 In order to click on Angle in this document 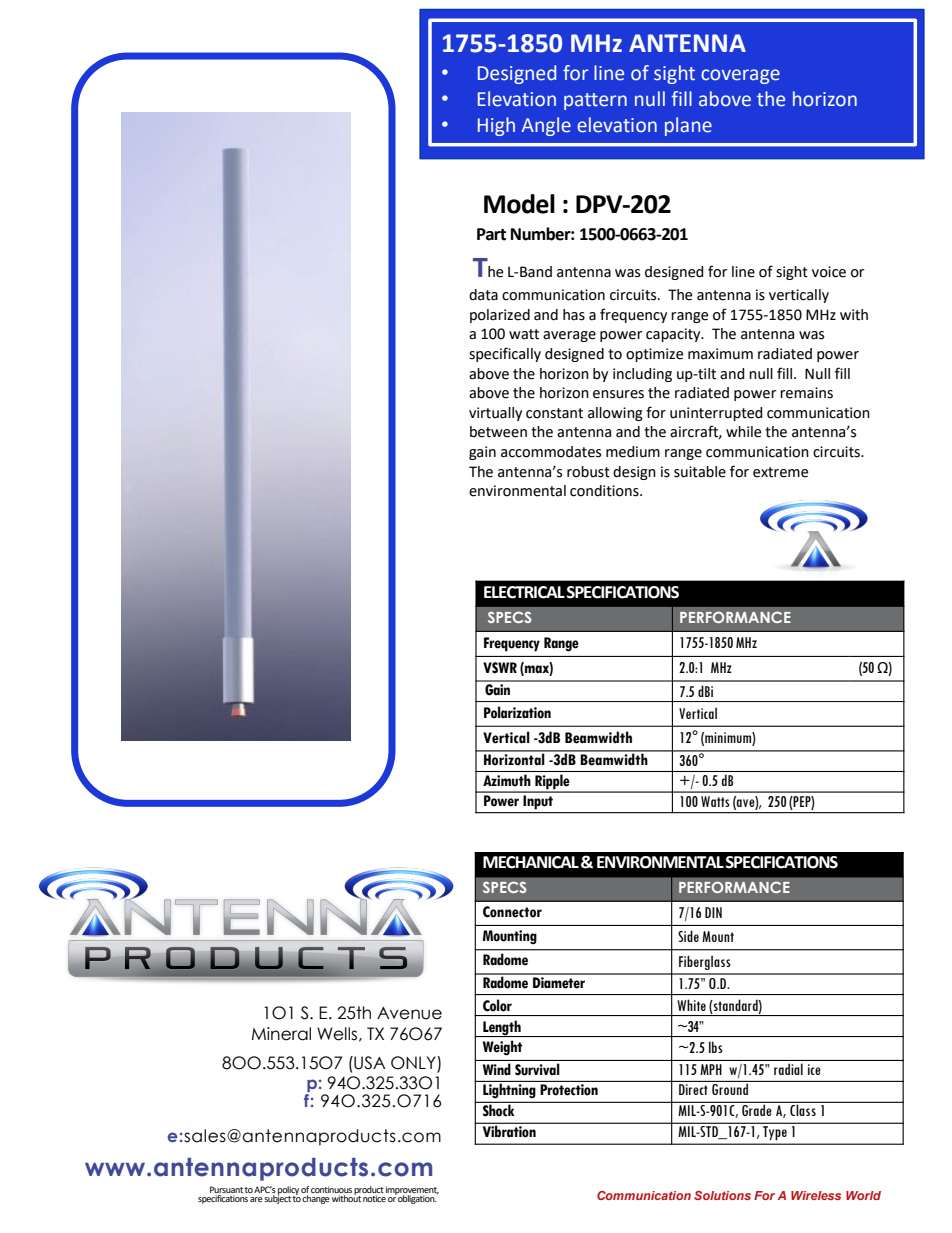, I will do `click(546, 126)`.
